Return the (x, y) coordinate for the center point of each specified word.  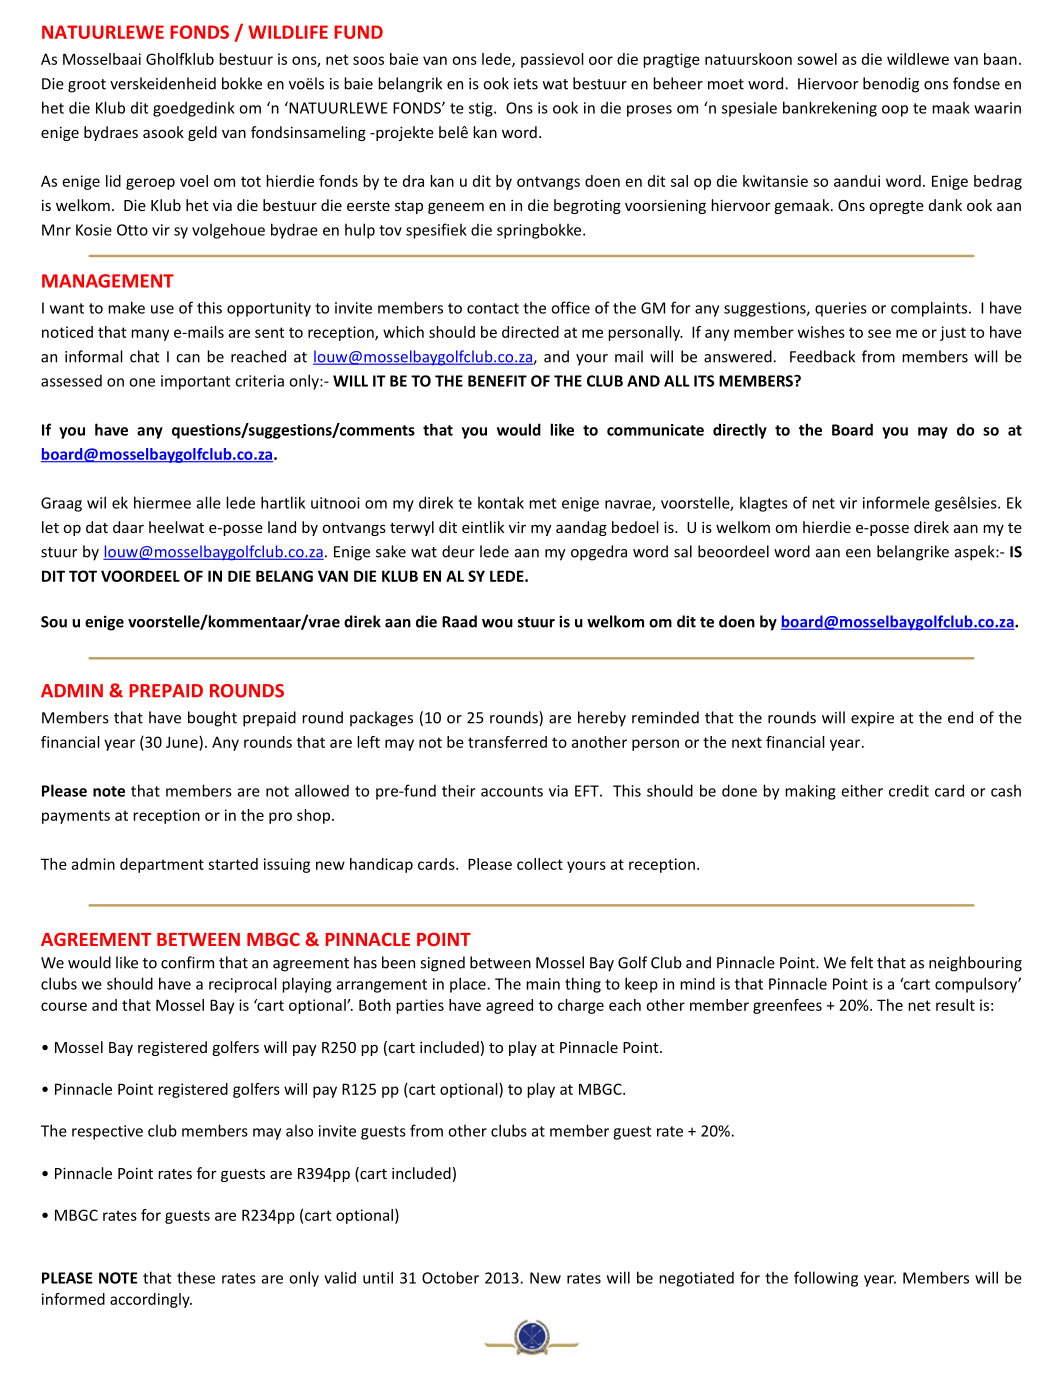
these (196, 1277)
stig (482, 109)
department (162, 865)
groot (87, 86)
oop (895, 111)
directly (740, 431)
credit (909, 790)
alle (209, 502)
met (542, 503)
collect (540, 864)
